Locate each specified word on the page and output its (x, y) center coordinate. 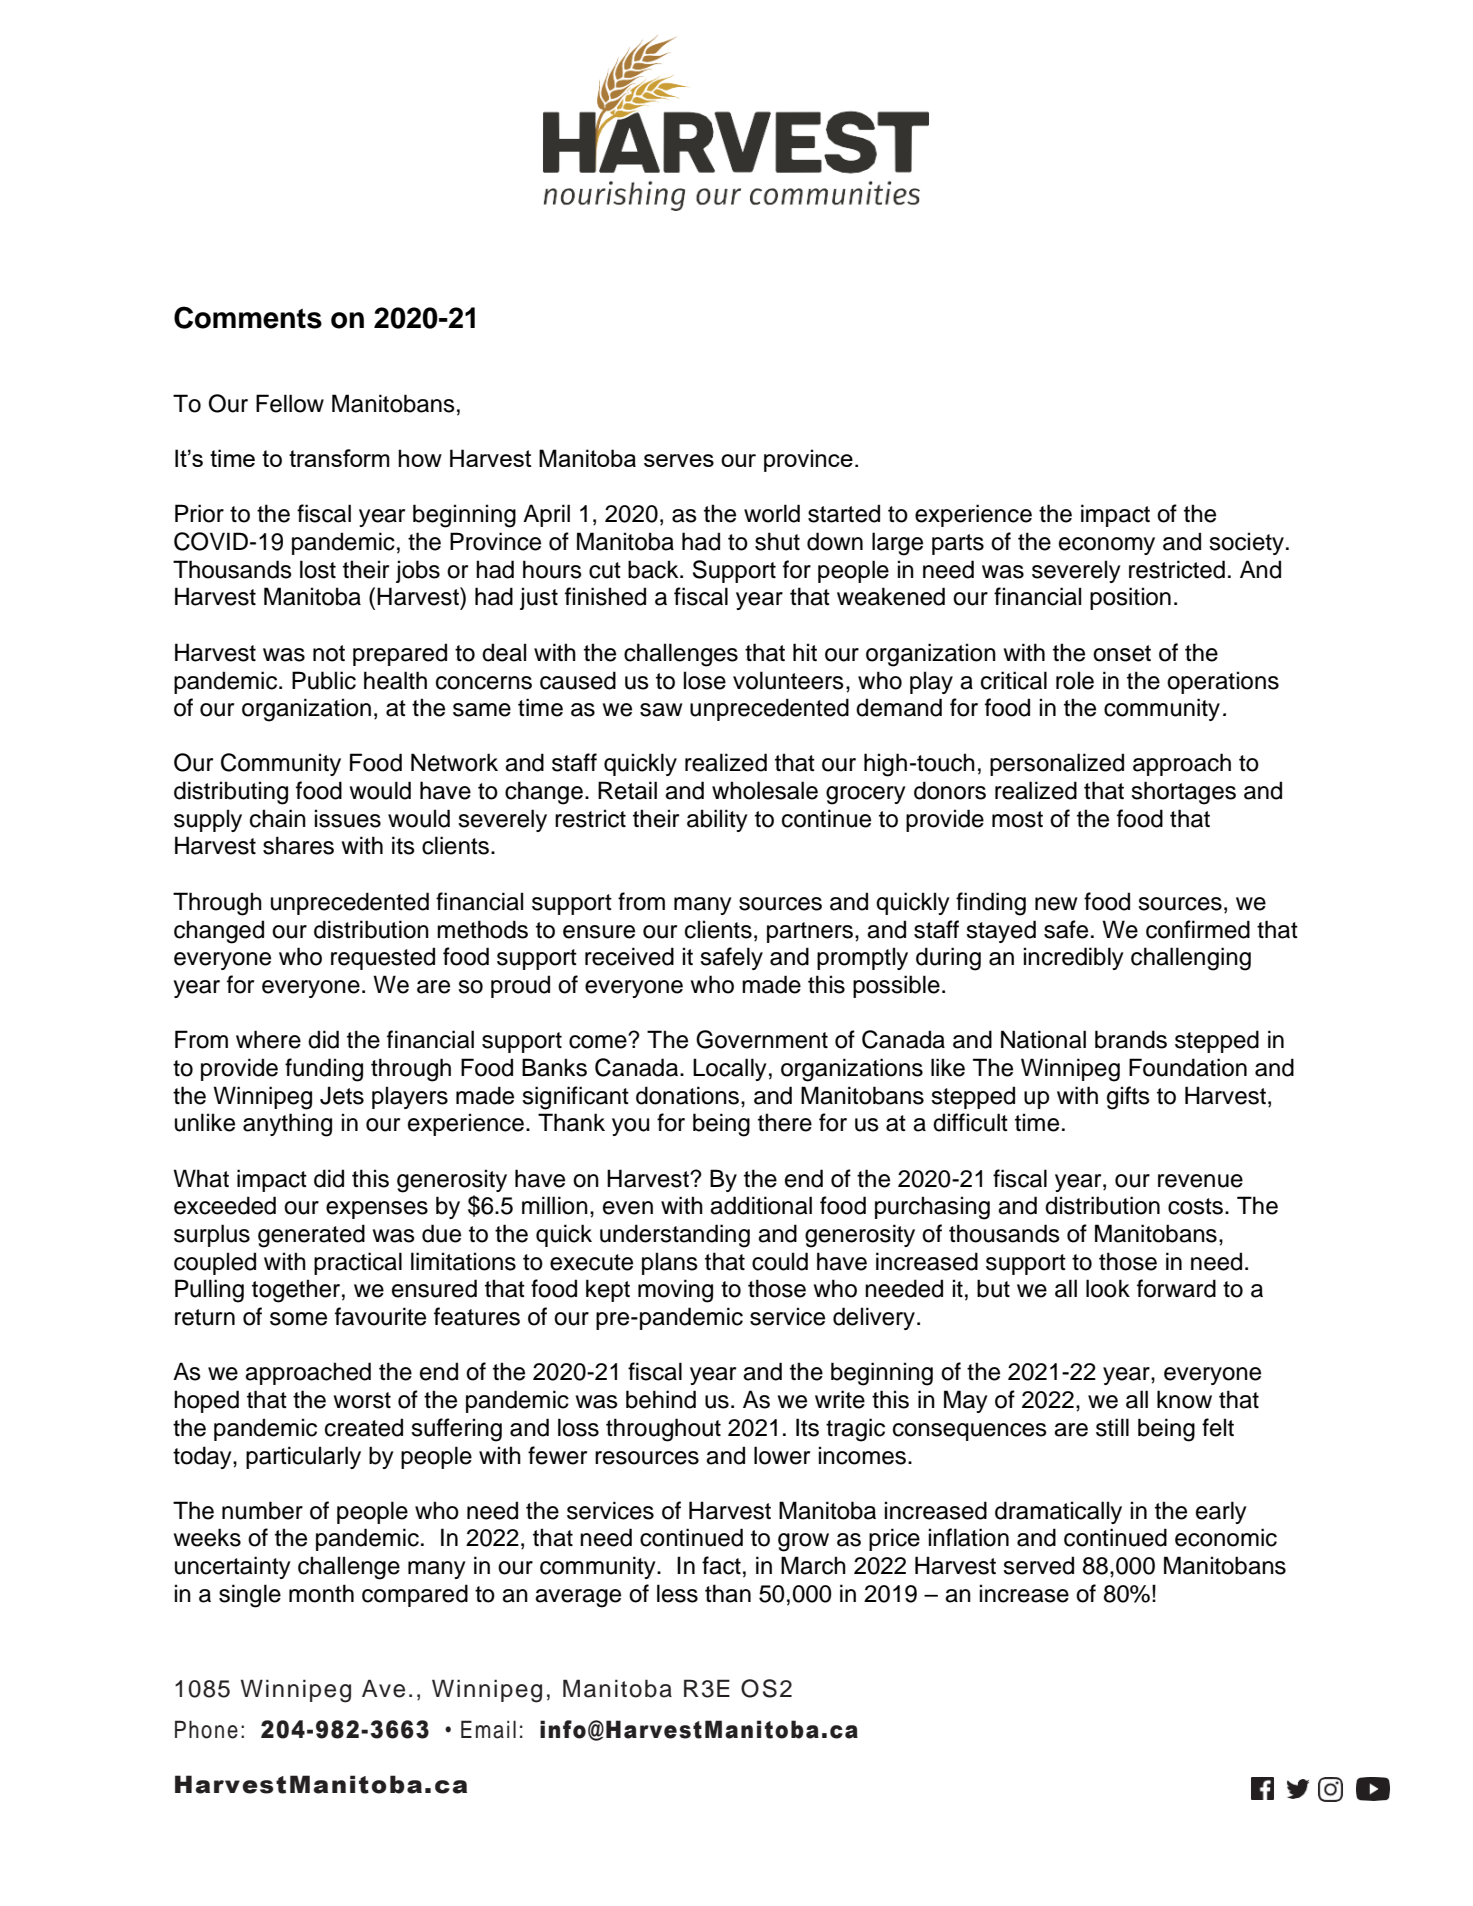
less (677, 1593)
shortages (1183, 793)
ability (717, 820)
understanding (675, 1236)
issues (348, 818)
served (1038, 1565)
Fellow (290, 403)
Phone (206, 1729)
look (1108, 1288)
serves (679, 460)
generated (311, 1236)
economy (1107, 546)
